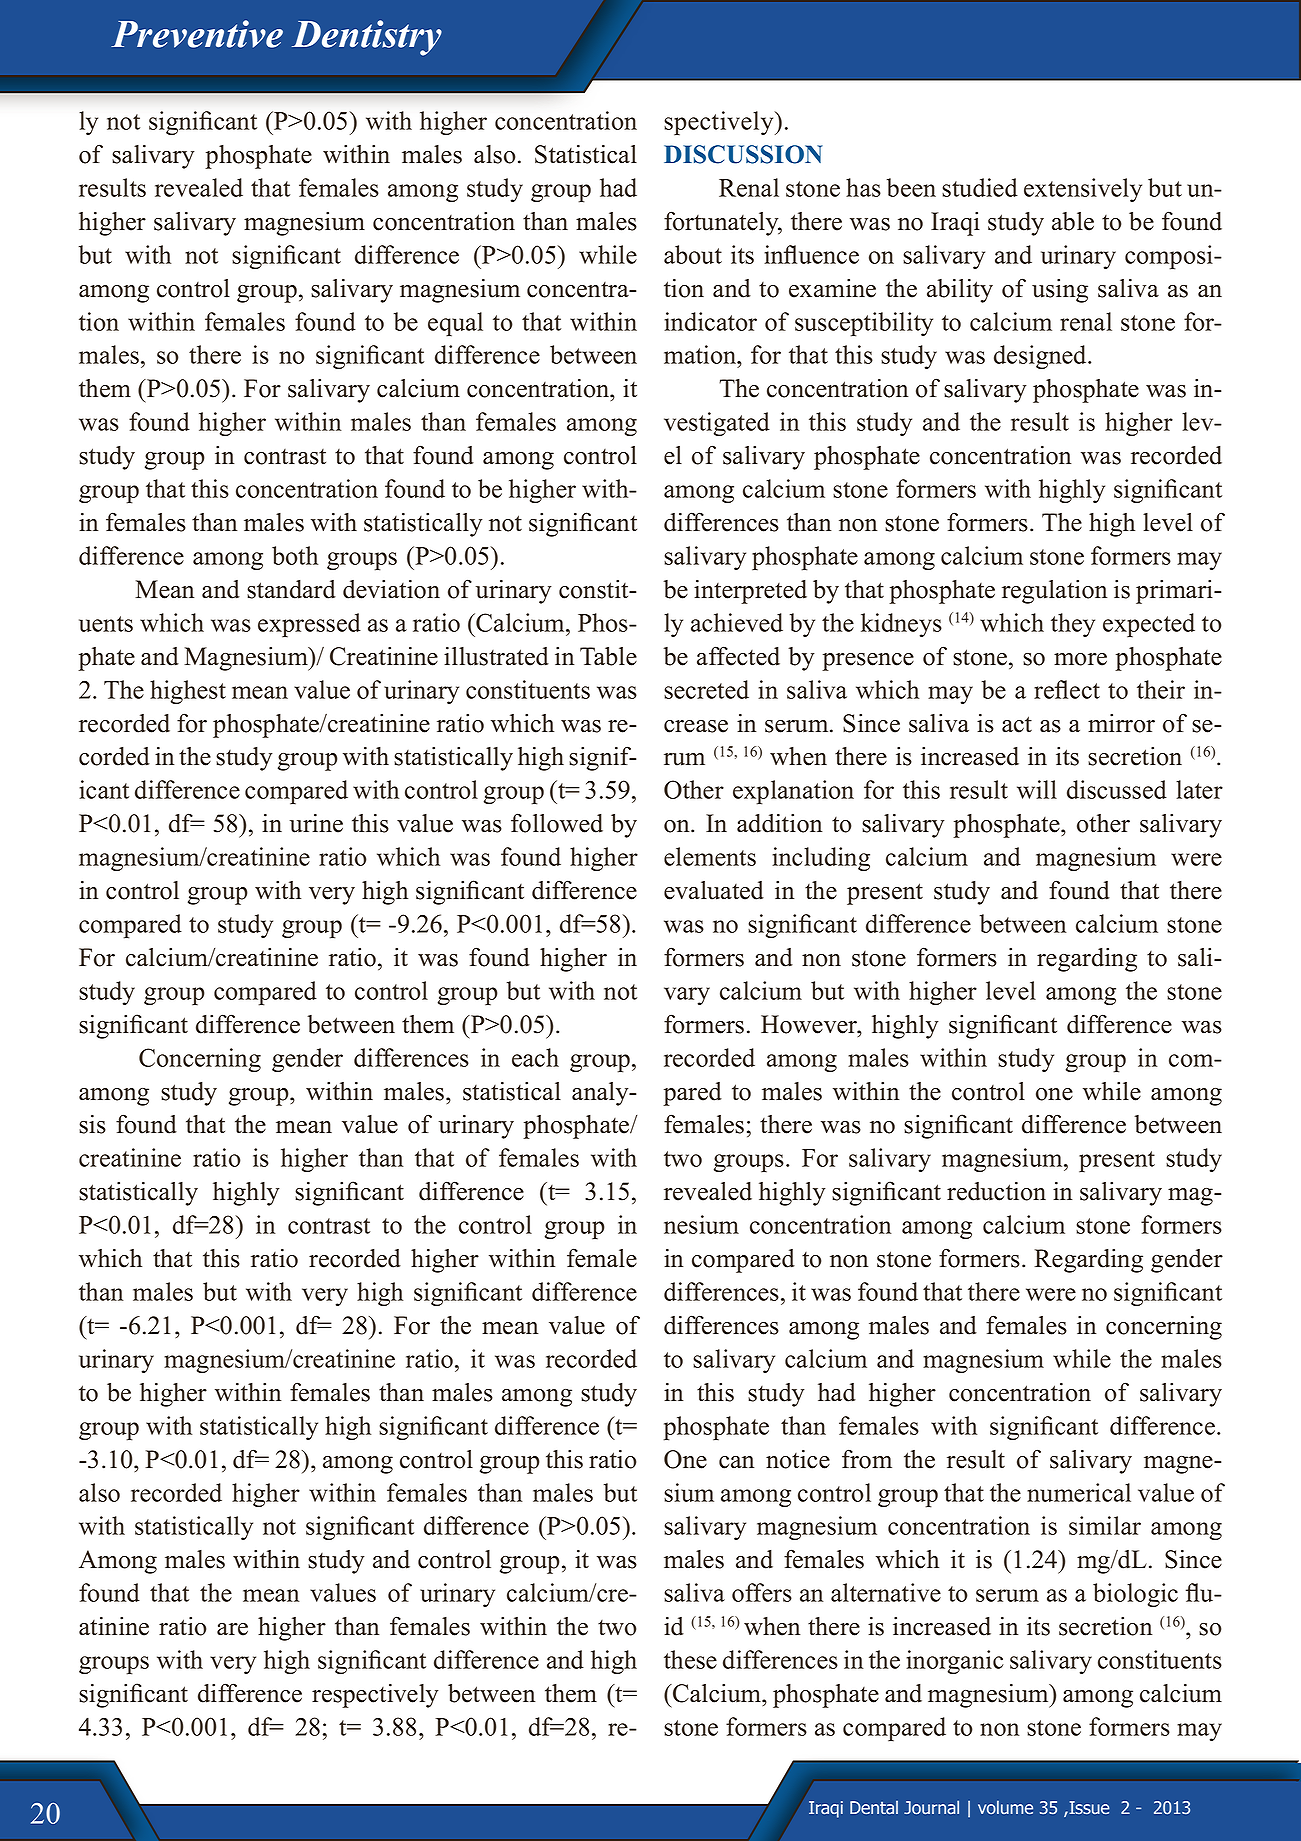  Describe the element at coordinates (1117, 789) in the image. I see `discussed` at that location.
